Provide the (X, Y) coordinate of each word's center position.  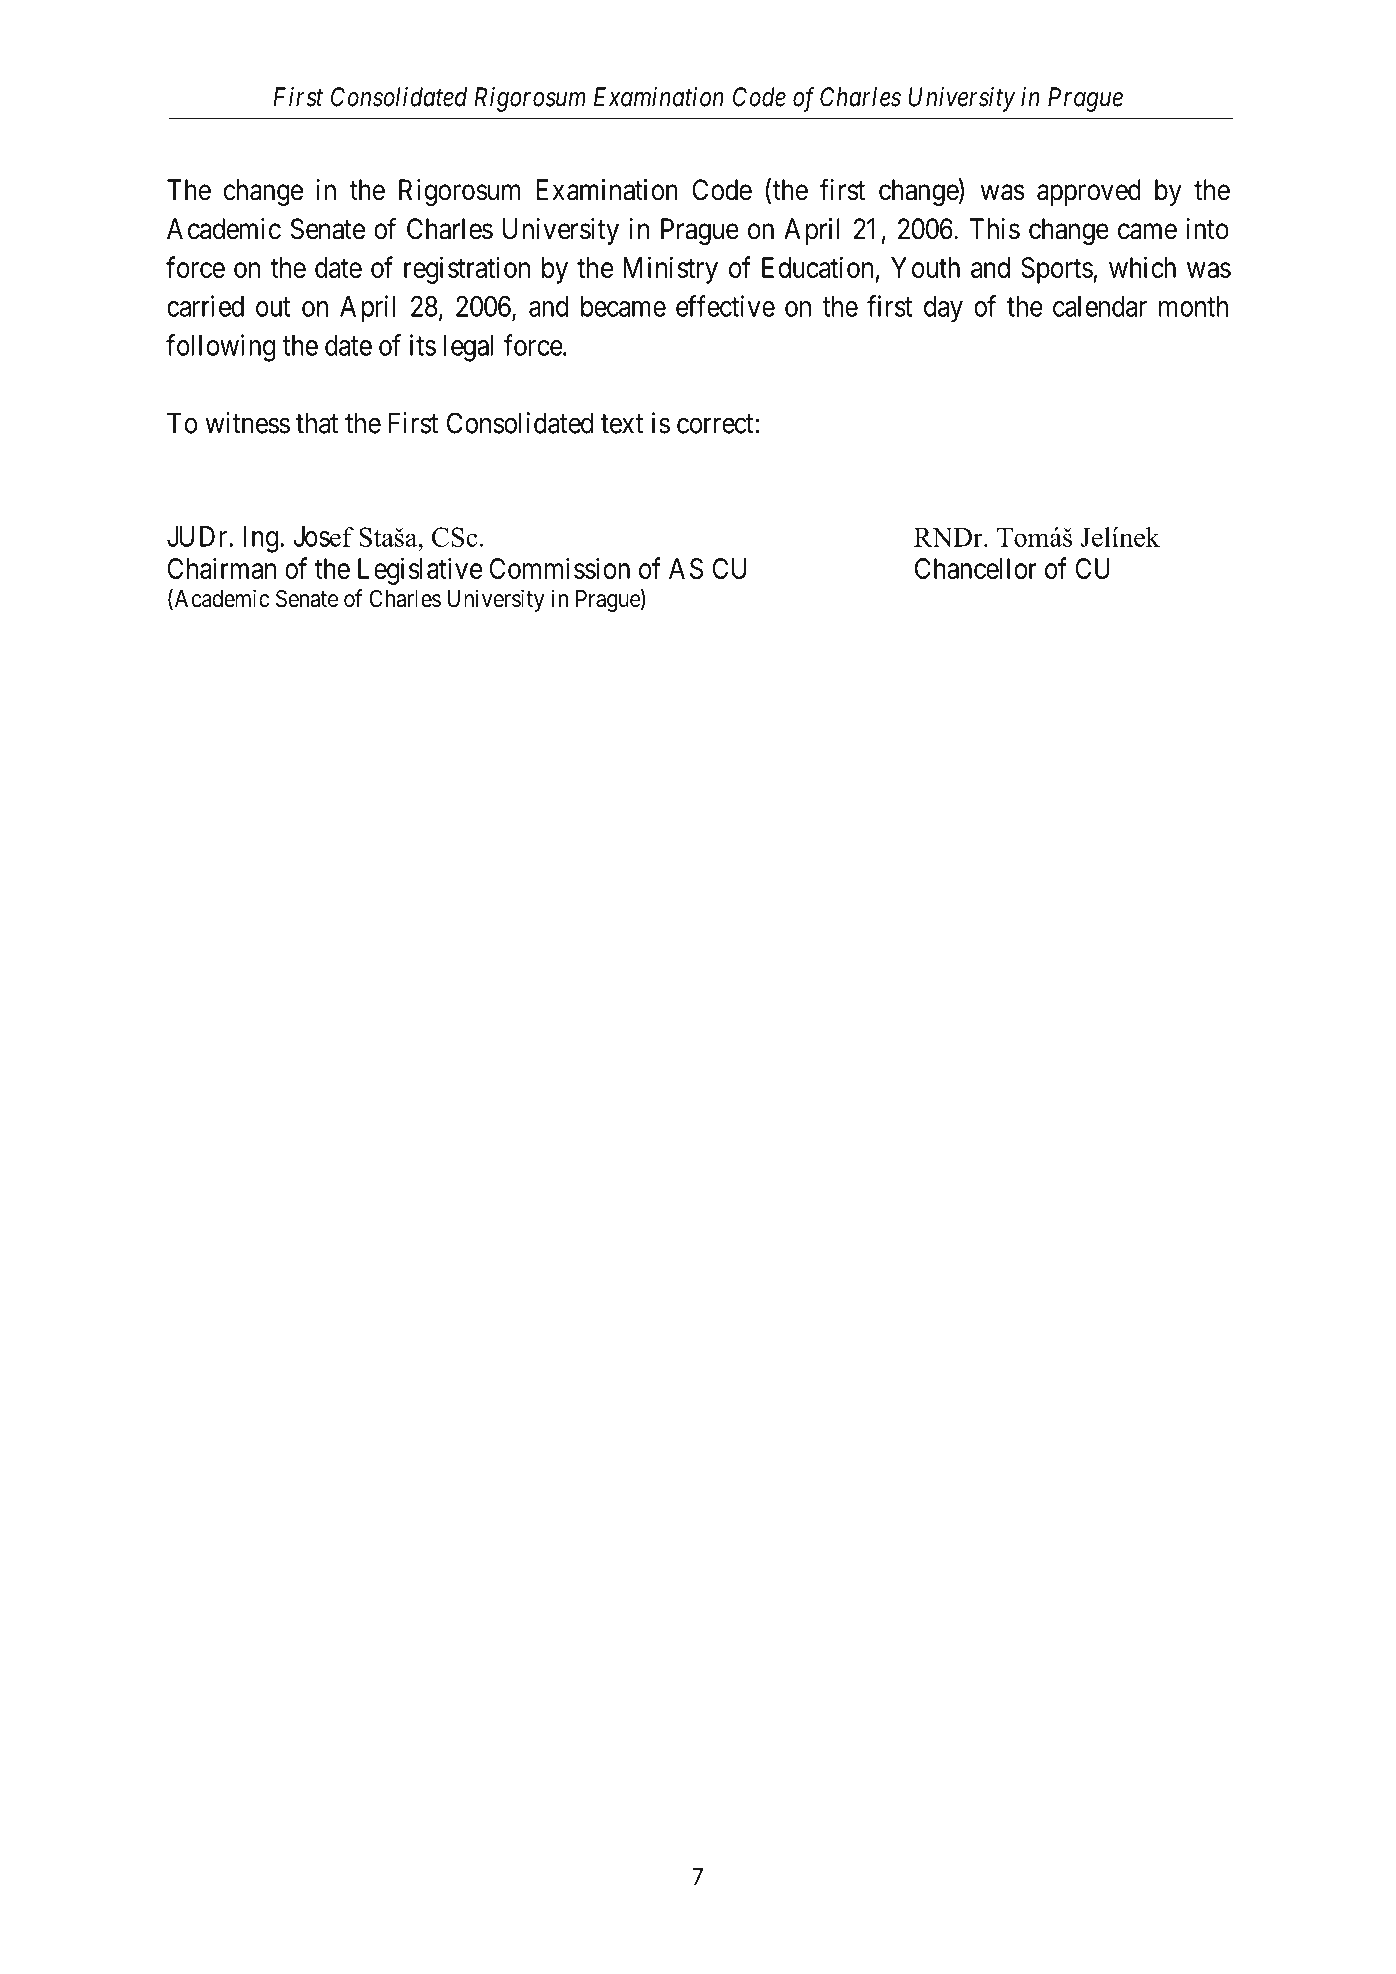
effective (725, 306)
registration (467, 270)
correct (716, 424)
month (1193, 306)
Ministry (670, 270)
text (622, 424)
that (317, 423)
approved (1089, 192)
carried (205, 306)
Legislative (420, 571)
